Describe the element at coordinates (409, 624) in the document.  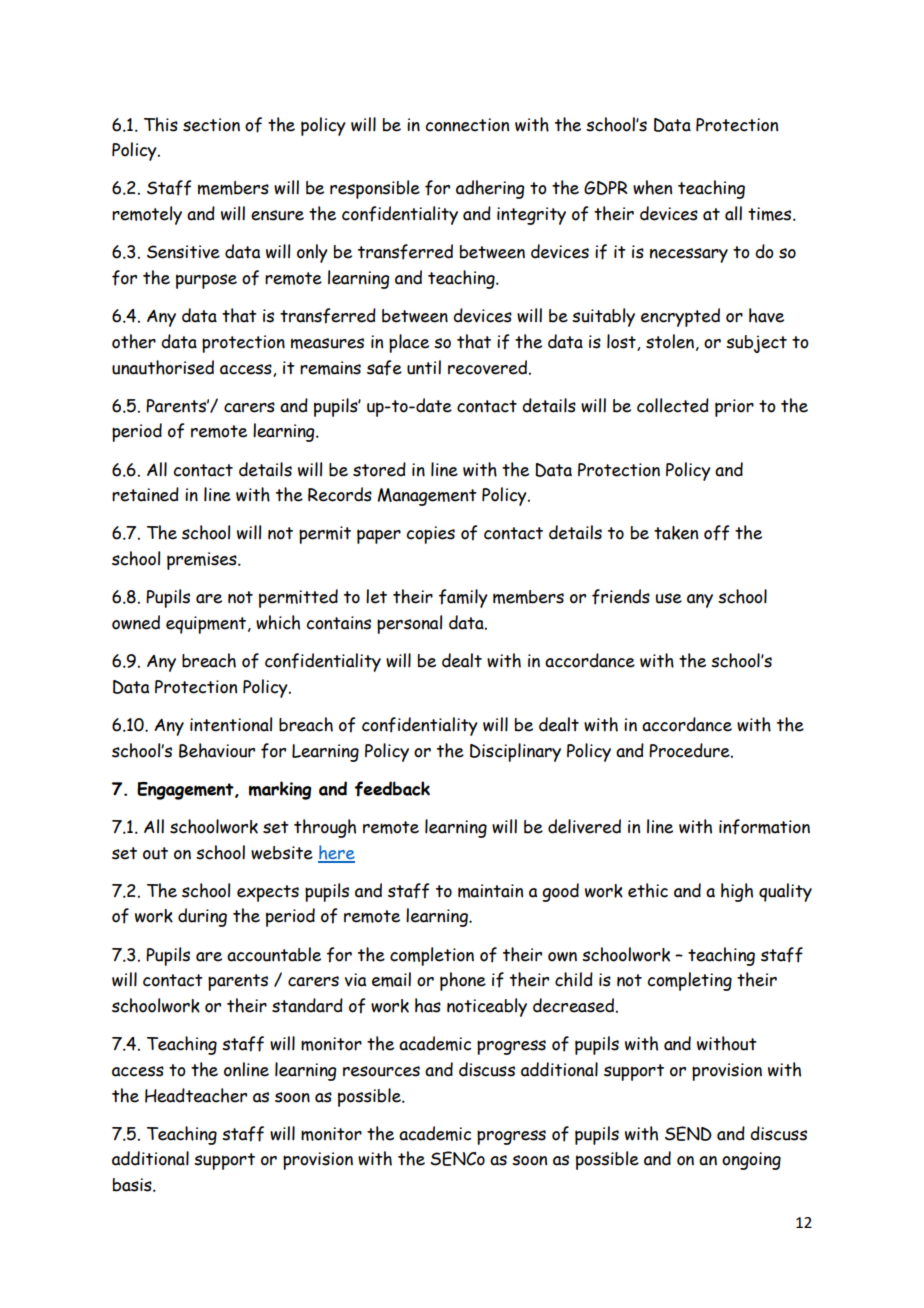
I see `personal` at that location.
